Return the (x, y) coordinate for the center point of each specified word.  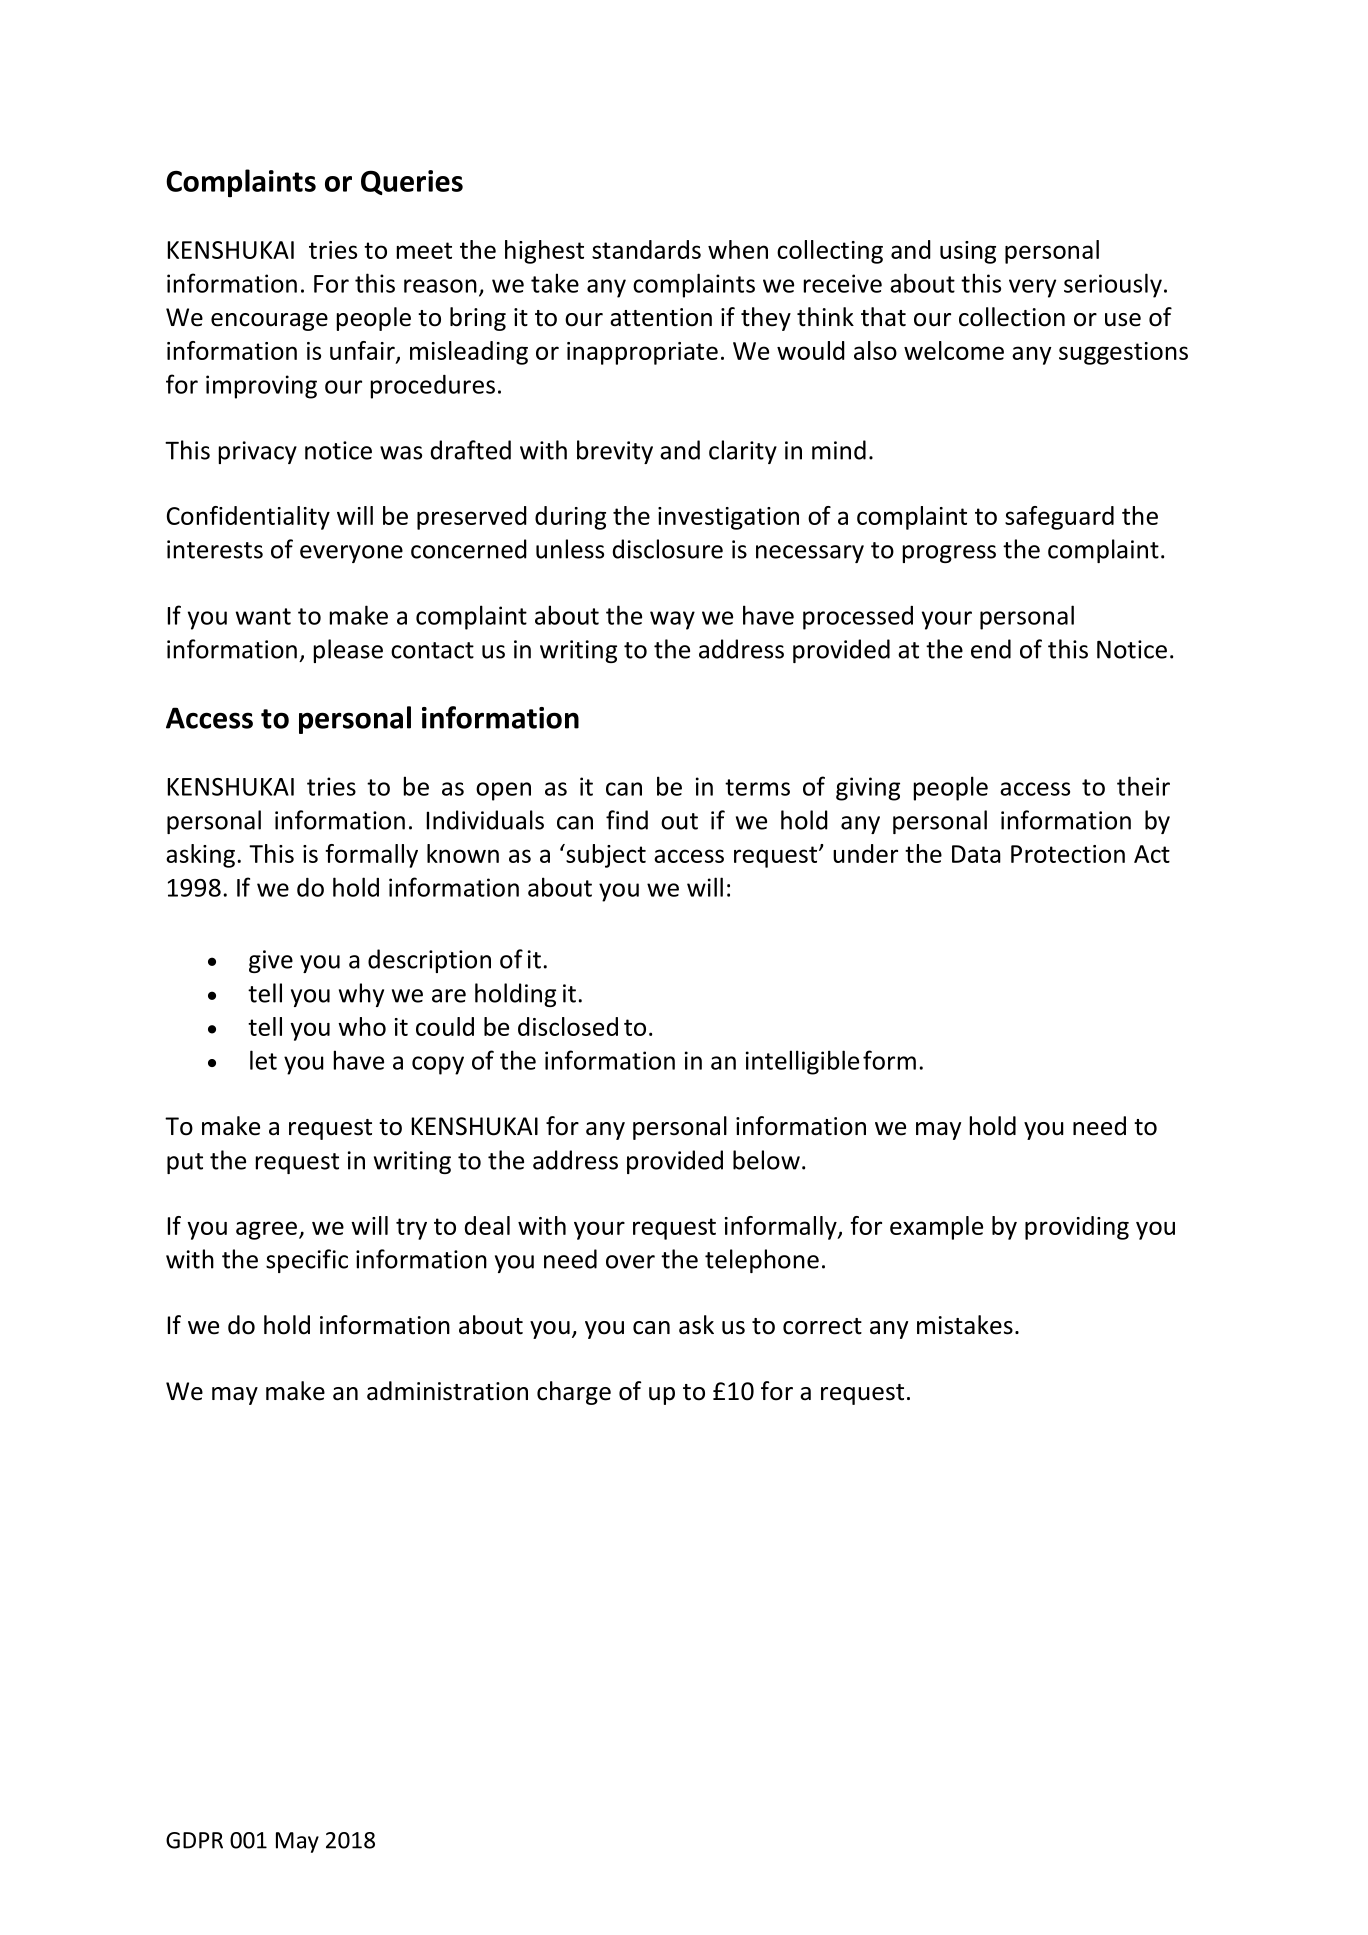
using (968, 252)
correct (822, 1326)
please (348, 651)
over (630, 1262)
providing (1077, 1228)
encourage (269, 322)
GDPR (194, 1840)
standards (646, 249)
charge (574, 1393)
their (1143, 786)
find (627, 820)
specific (307, 1261)
